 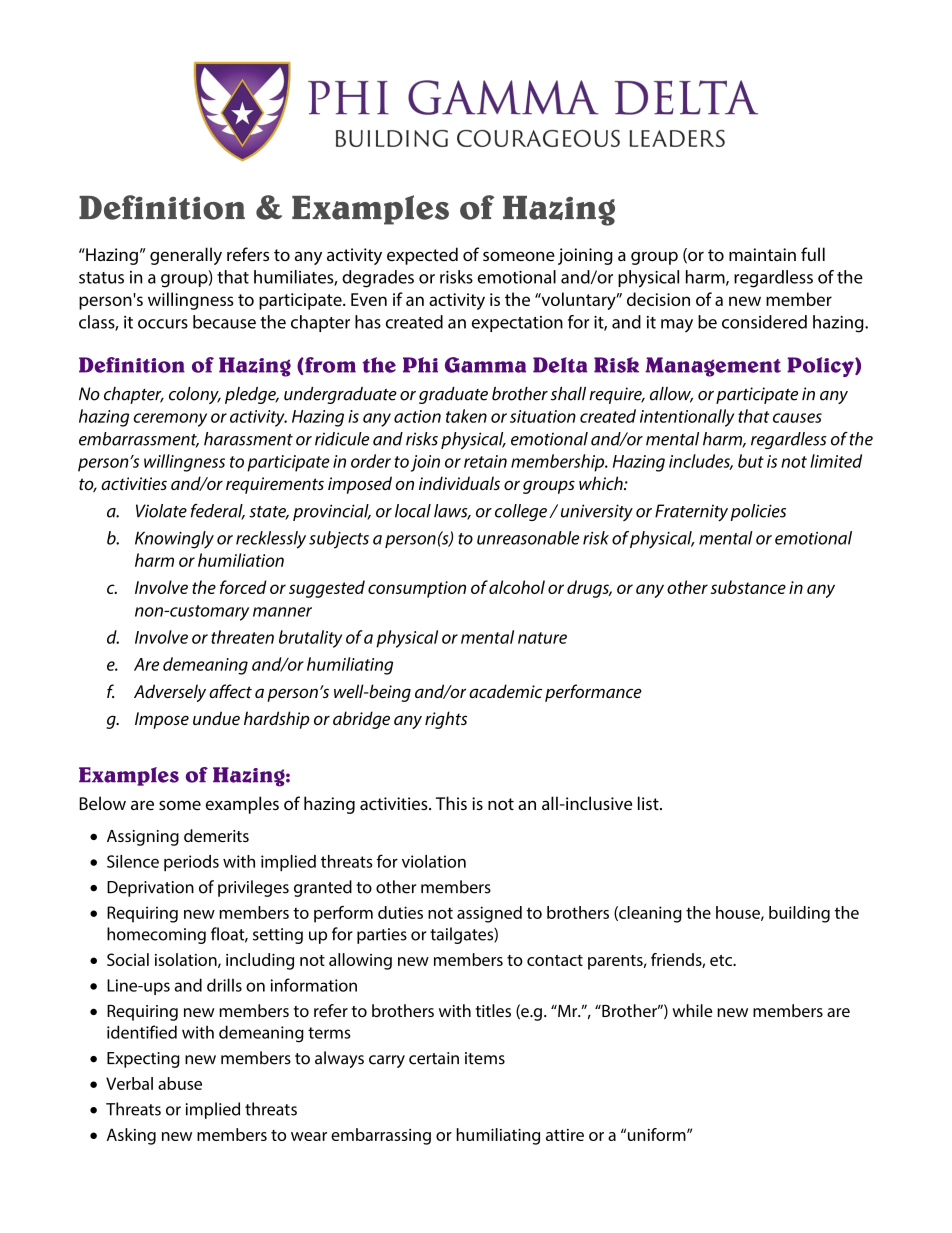 What do you see at coordinates (758, 512) in the screenshot?
I see `policies` at bounding box center [758, 512].
